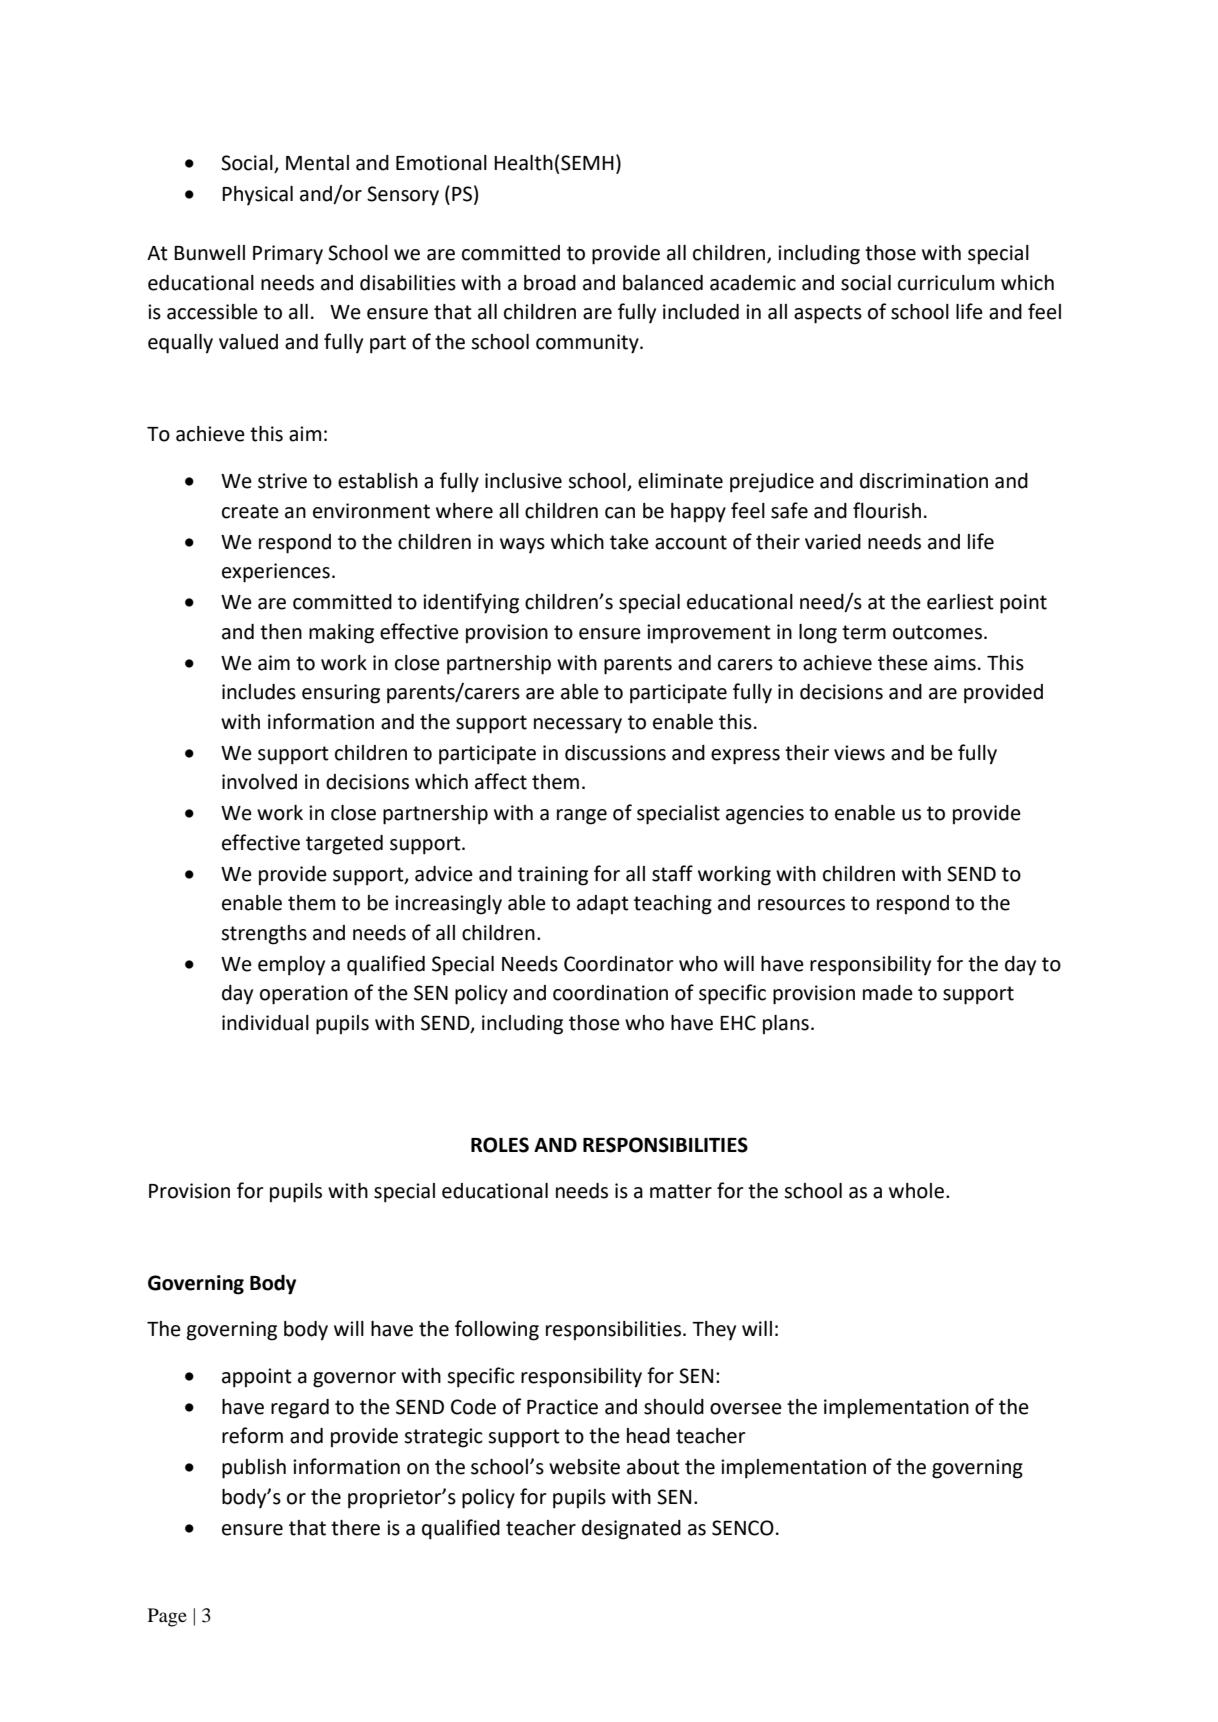 This image has width=1218, height=1722. Describe the element at coordinates (946, 283) in the image. I see `curriculum` at that location.
